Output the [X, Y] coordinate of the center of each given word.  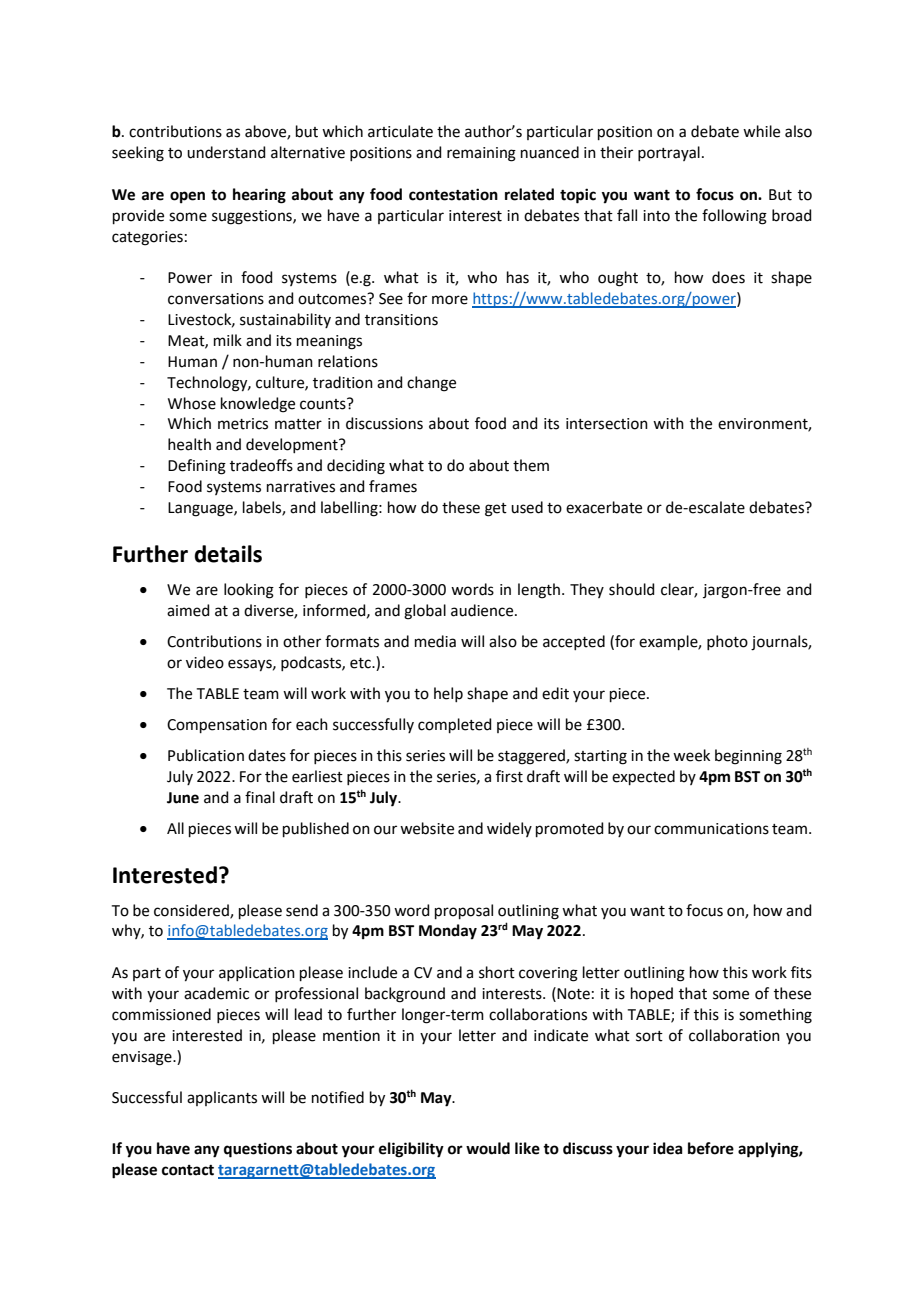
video [205, 662]
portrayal [669, 153]
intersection [607, 424]
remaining [481, 154]
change [431, 384]
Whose [192, 403]
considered [192, 911]
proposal [464, 911]
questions [258, 1150]
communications [711, 829]
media [435, 641]
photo [727, 642]
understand [226, 152]
